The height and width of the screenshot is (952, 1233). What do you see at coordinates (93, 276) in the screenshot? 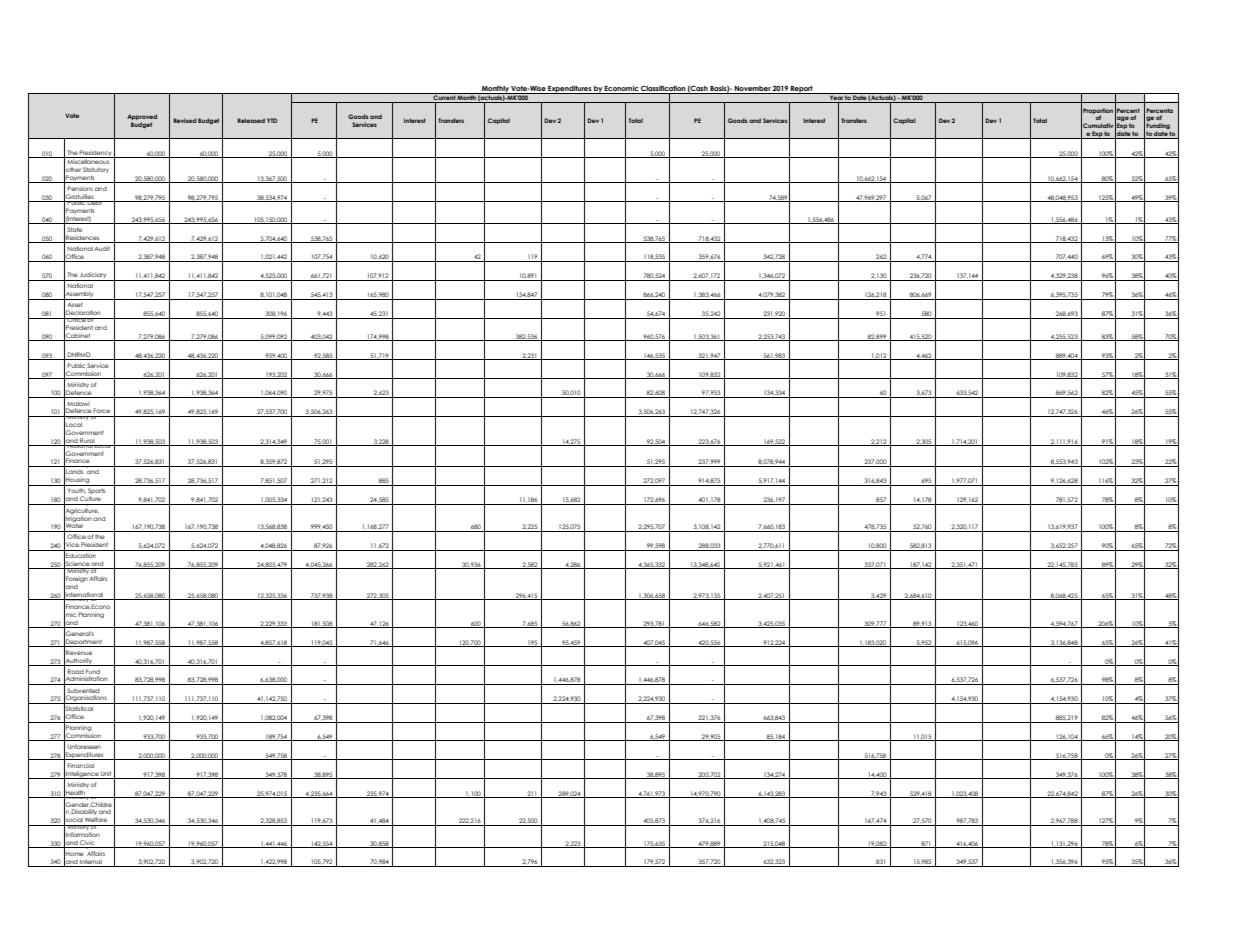
I see `Judiciary` at bounding box center [93, 276].
